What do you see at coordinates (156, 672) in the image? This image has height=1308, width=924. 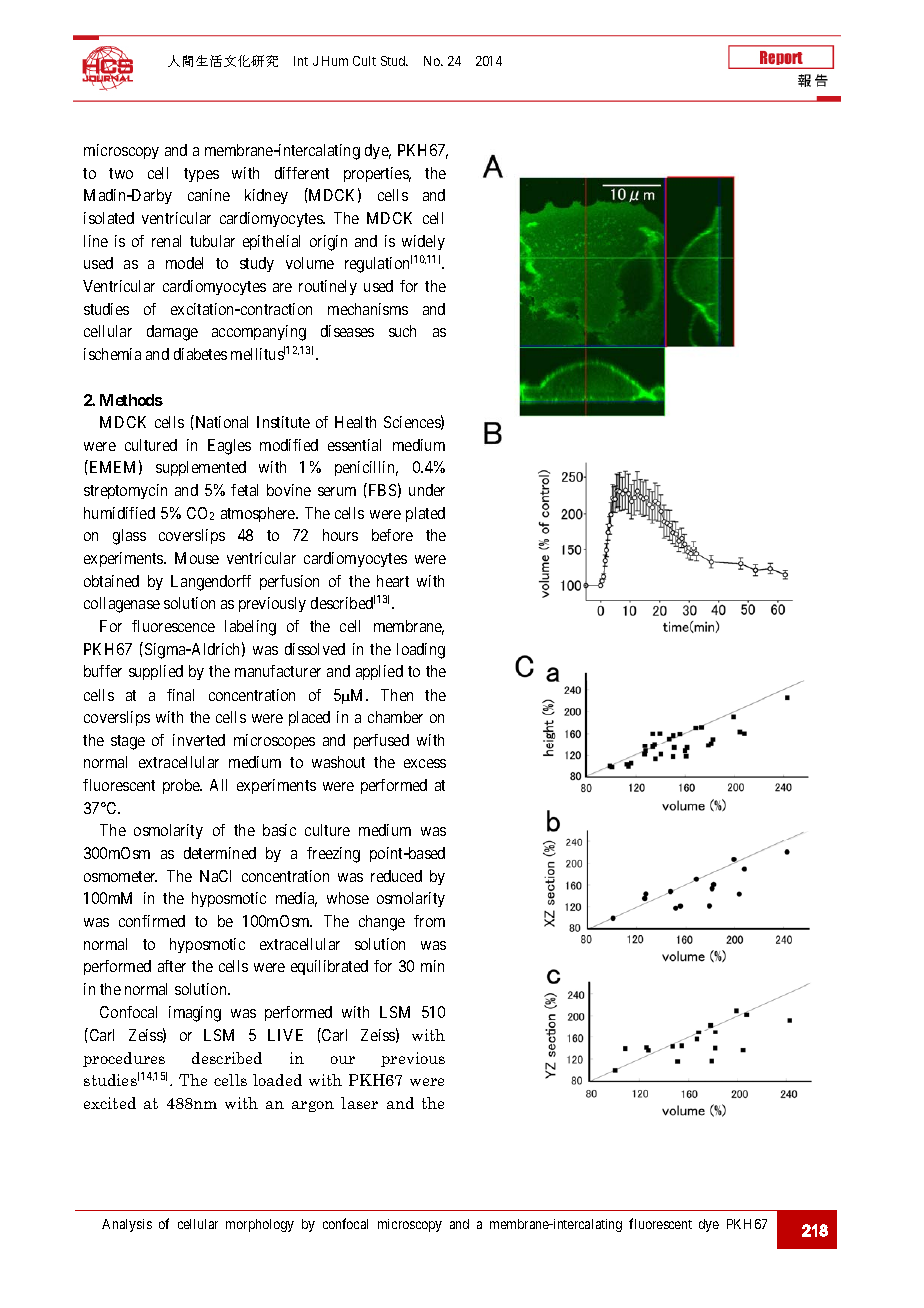 I see `supplied` at bounding box center [156, 672].
